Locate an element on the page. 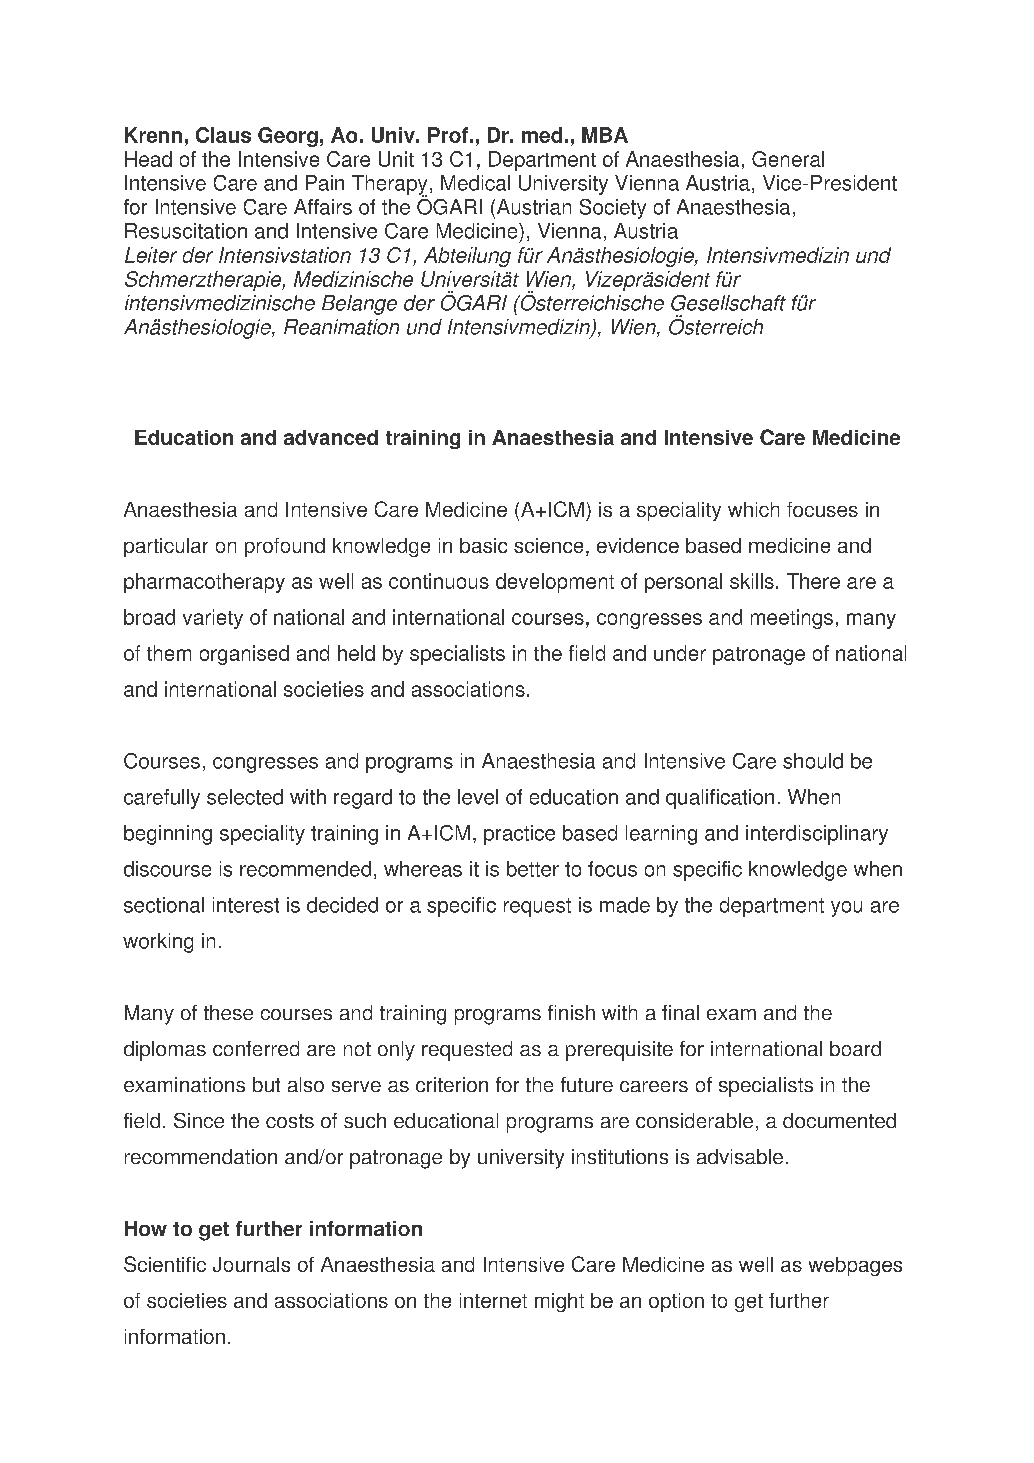 The height and width of the page is (1463, 1034). Claus is located at coordinates (223, 135).
